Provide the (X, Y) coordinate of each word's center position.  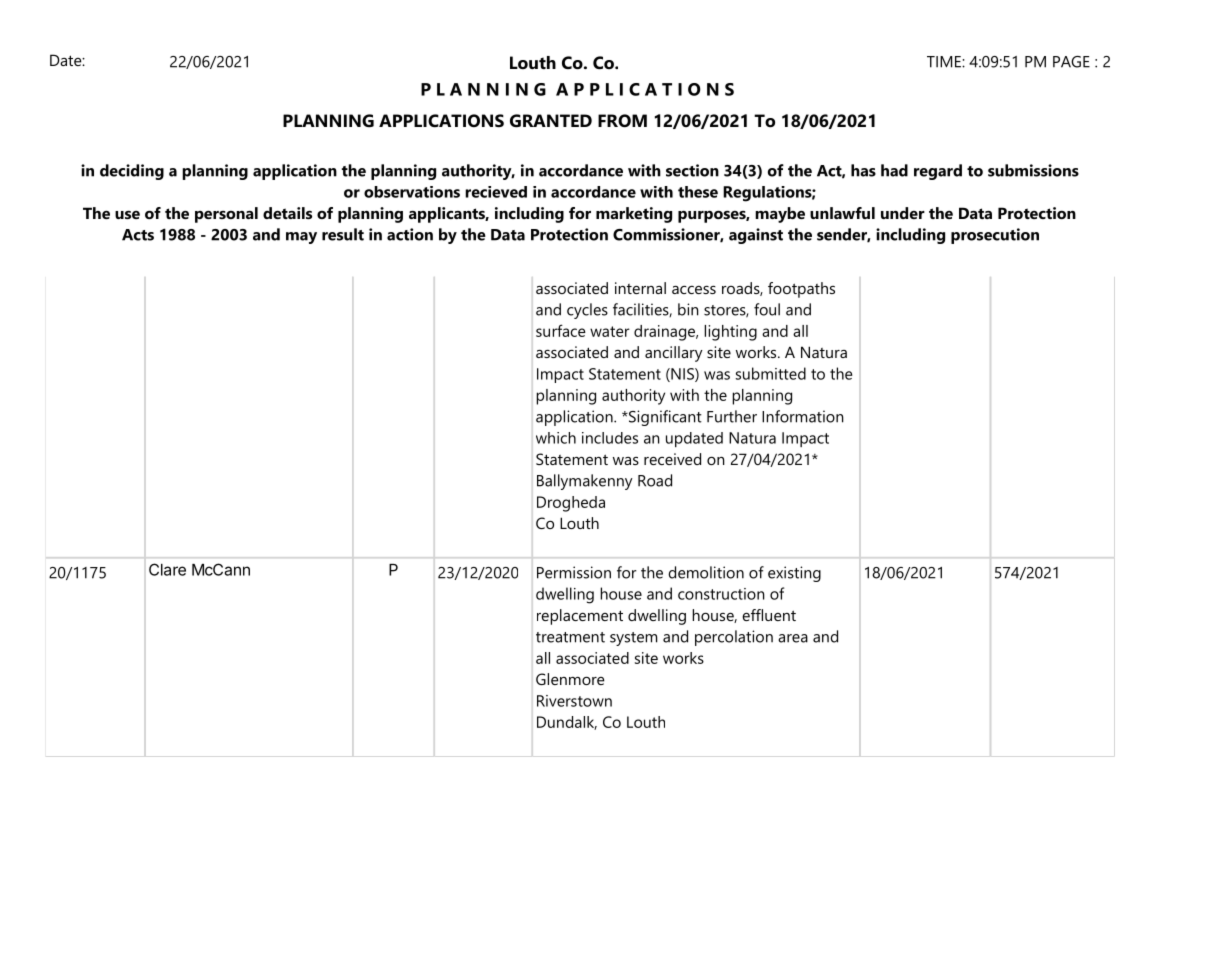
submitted (771, 373)
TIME (945, 62)
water (610, 331)
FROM (622, 121)
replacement (580, 617)
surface (561, 330)
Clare (167, 569)
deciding (132, 172)
